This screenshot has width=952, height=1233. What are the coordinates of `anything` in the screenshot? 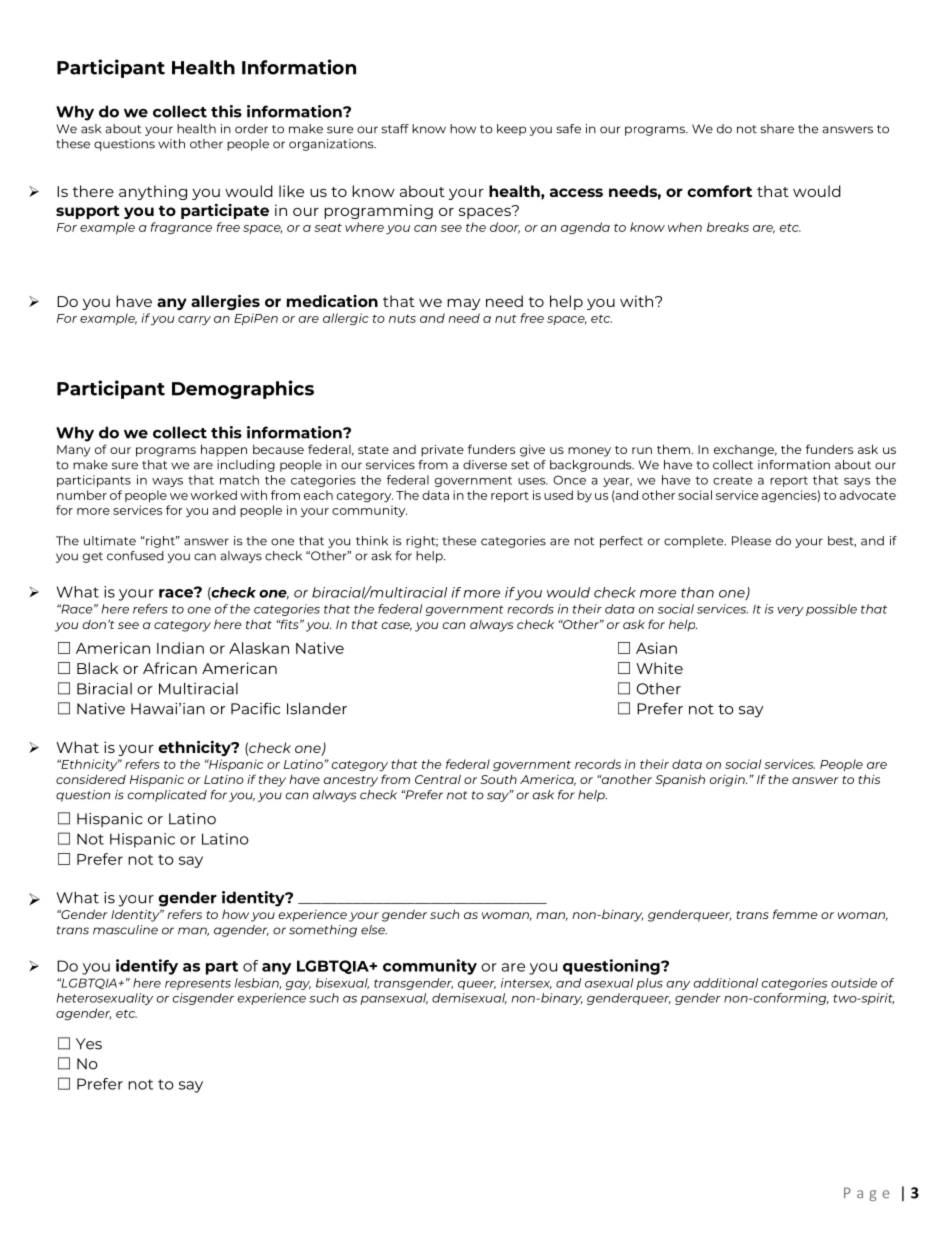 It's located at (153, 192).
